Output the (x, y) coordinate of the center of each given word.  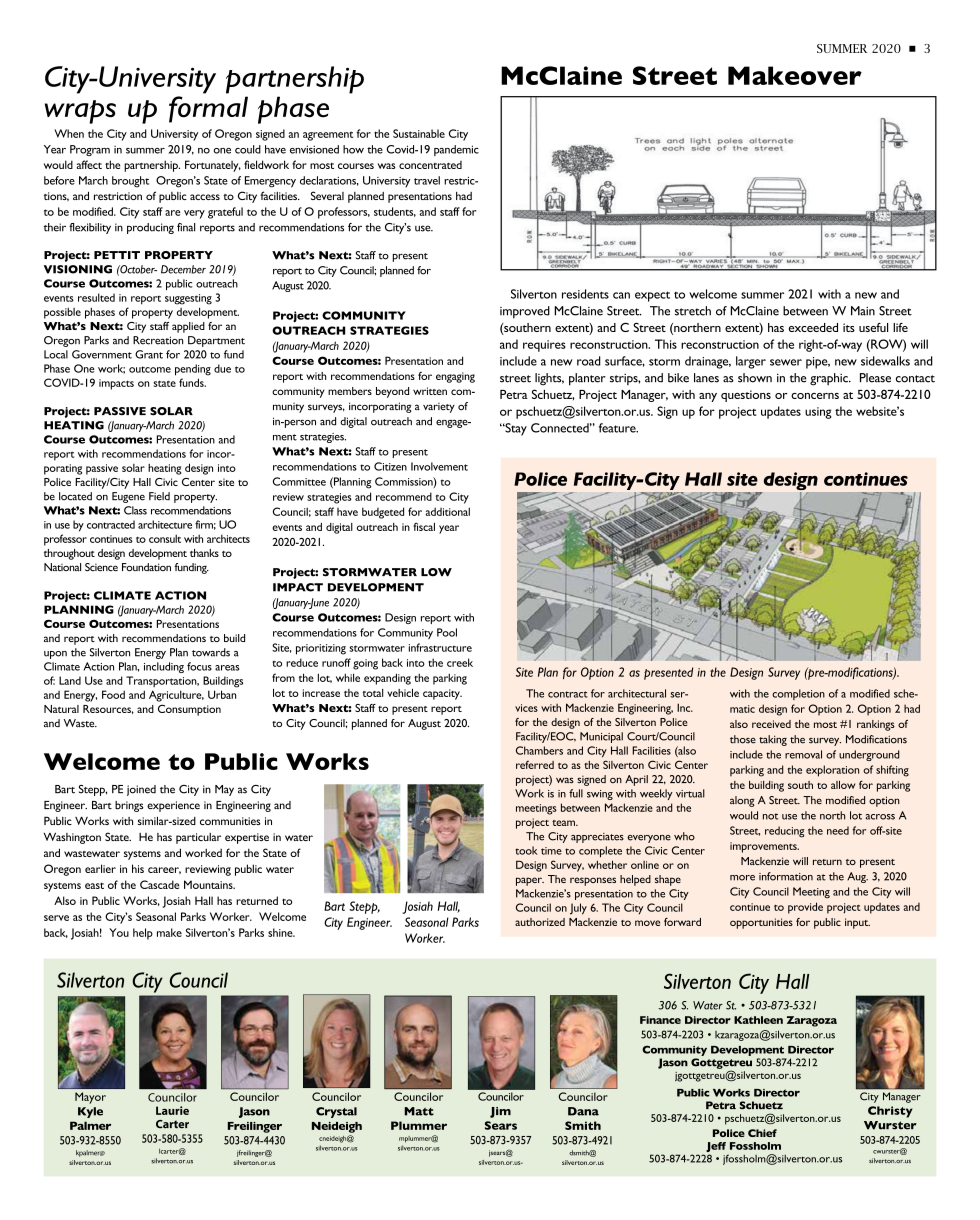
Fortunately (213, 166)
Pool (447, 632)
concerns (815, 396)
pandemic (456, 150)
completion (798, 694)
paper (530, 881)
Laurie (172, 1110)
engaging (455, 377)
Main (863, 311)
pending (193, 370)
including (164, 667)
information (786, 876)
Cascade (160, 884)
